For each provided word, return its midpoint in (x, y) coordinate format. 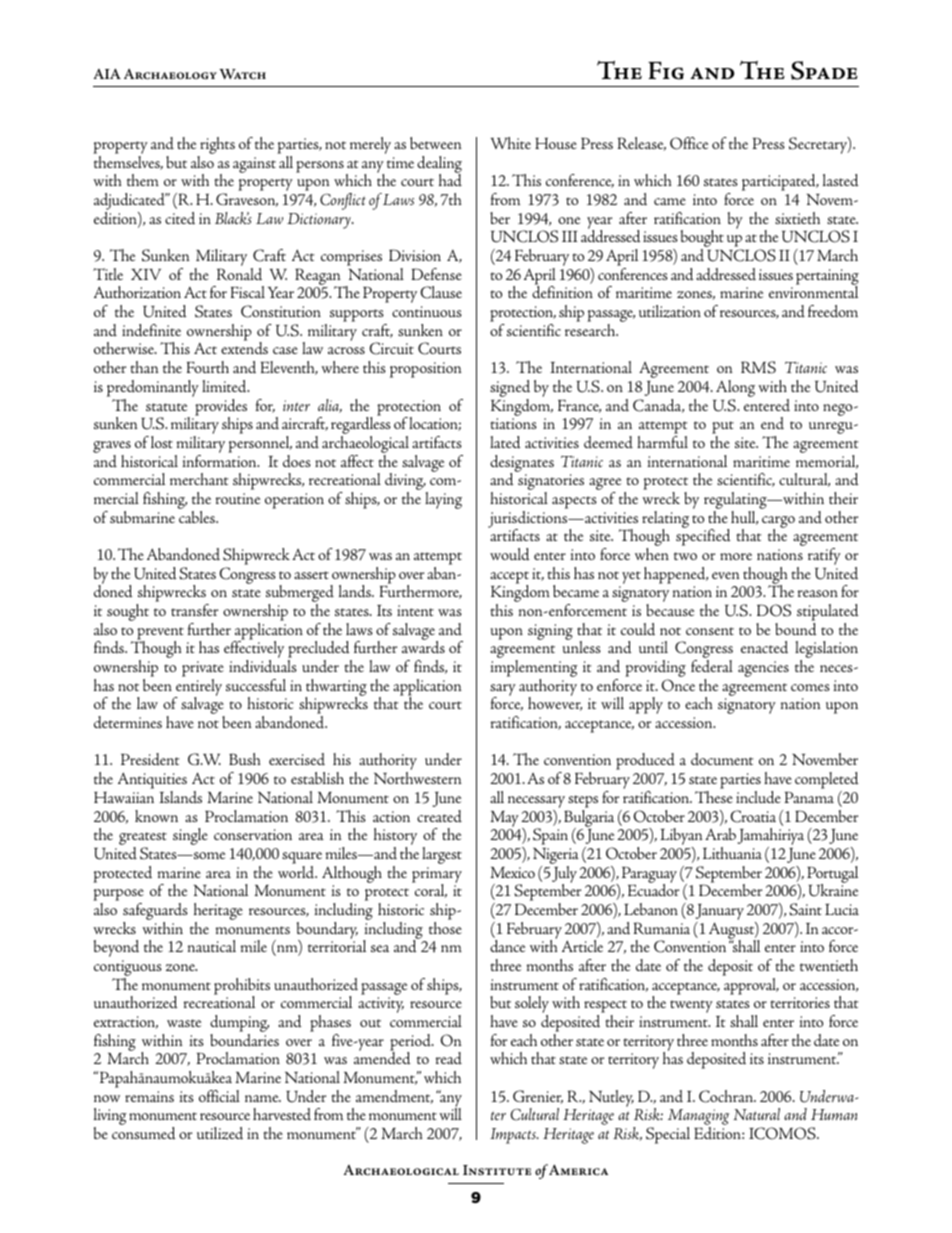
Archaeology (170, 74)
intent (415, 610)
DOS (774, 610)
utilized (220, 1133)
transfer (194, 610)
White (510, 143)
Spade (824, 70)
